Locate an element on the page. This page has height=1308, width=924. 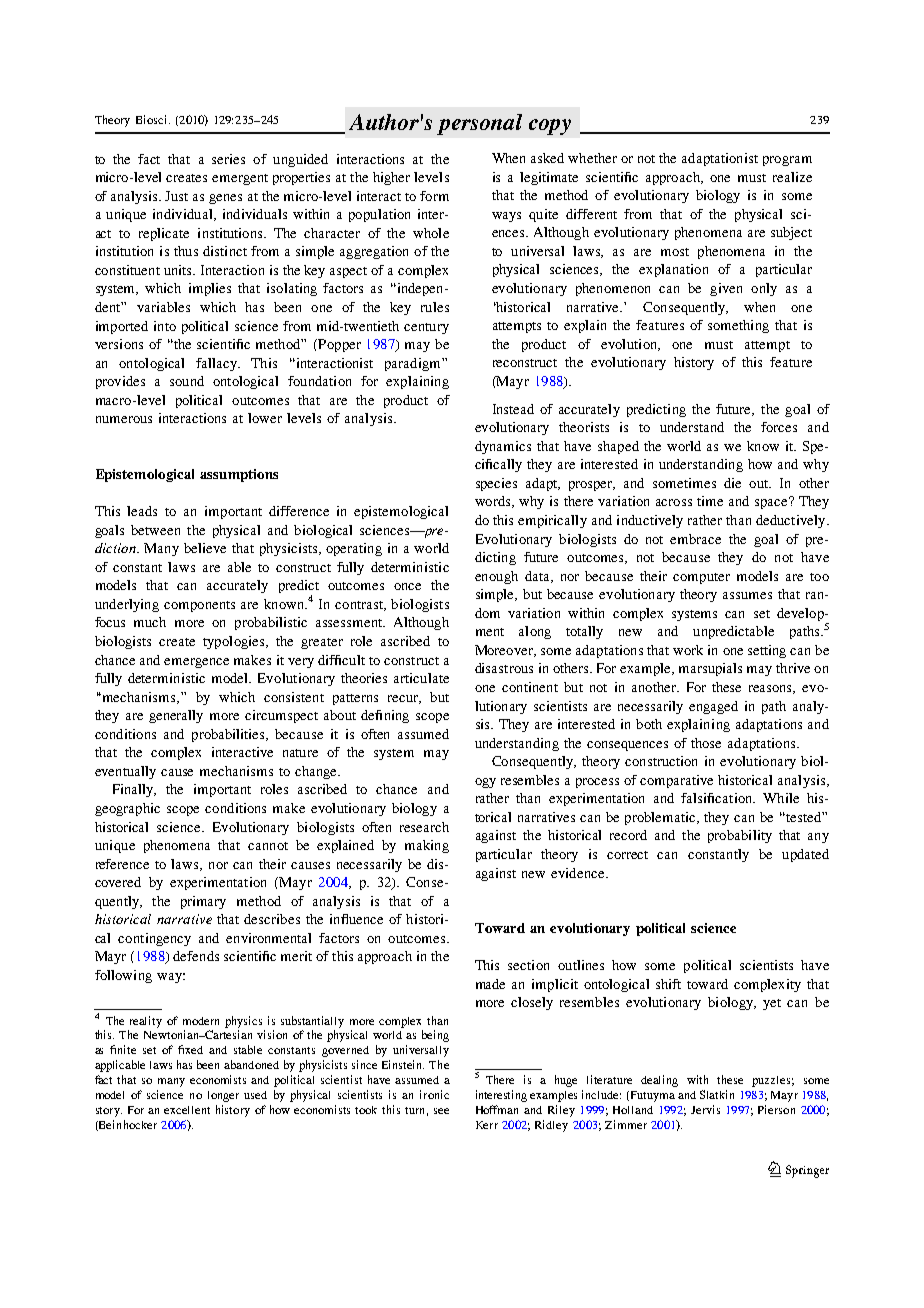
excellent is located at coordinates (187, 1110).
